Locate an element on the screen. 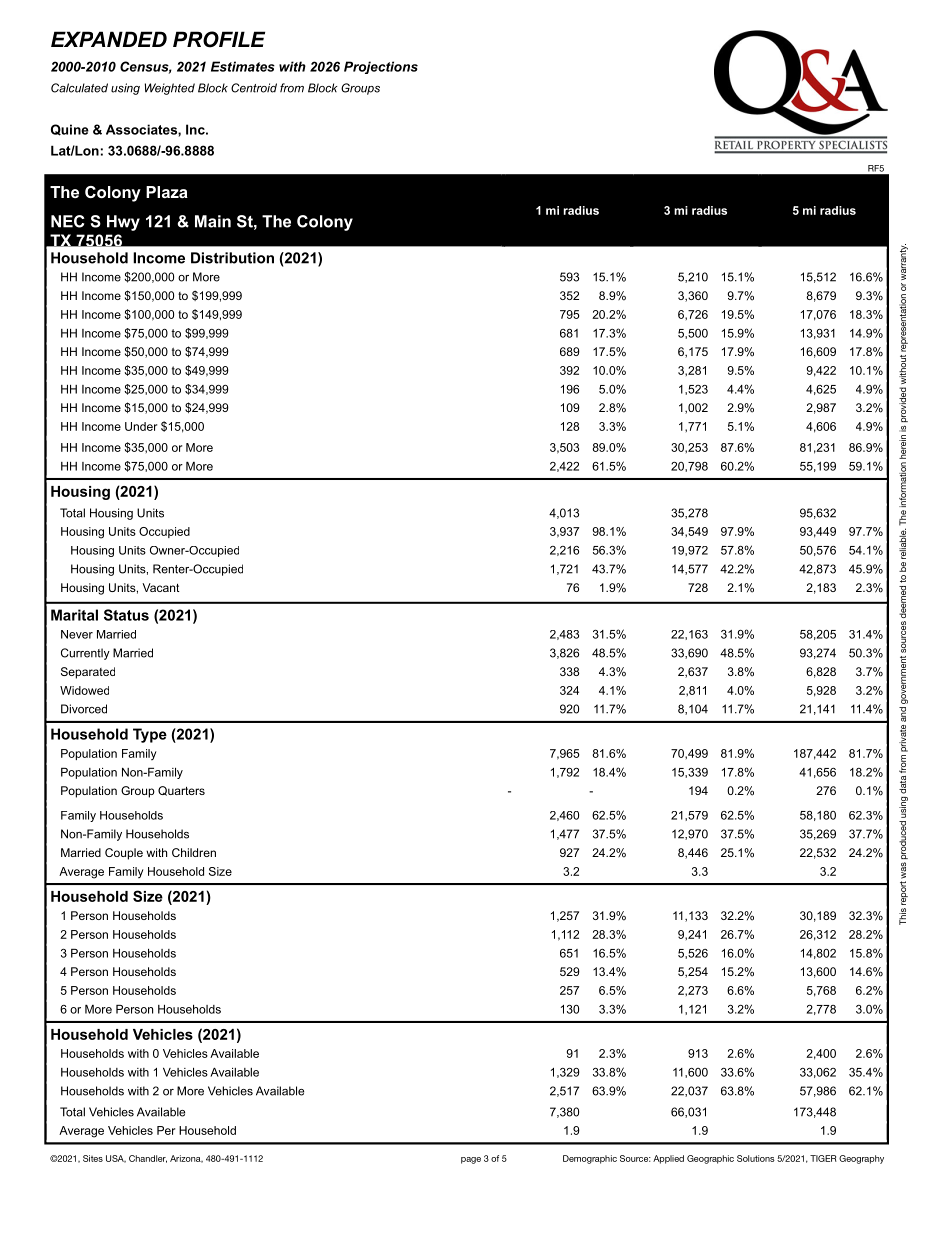  Couple is located at coordinates (124, 854).
